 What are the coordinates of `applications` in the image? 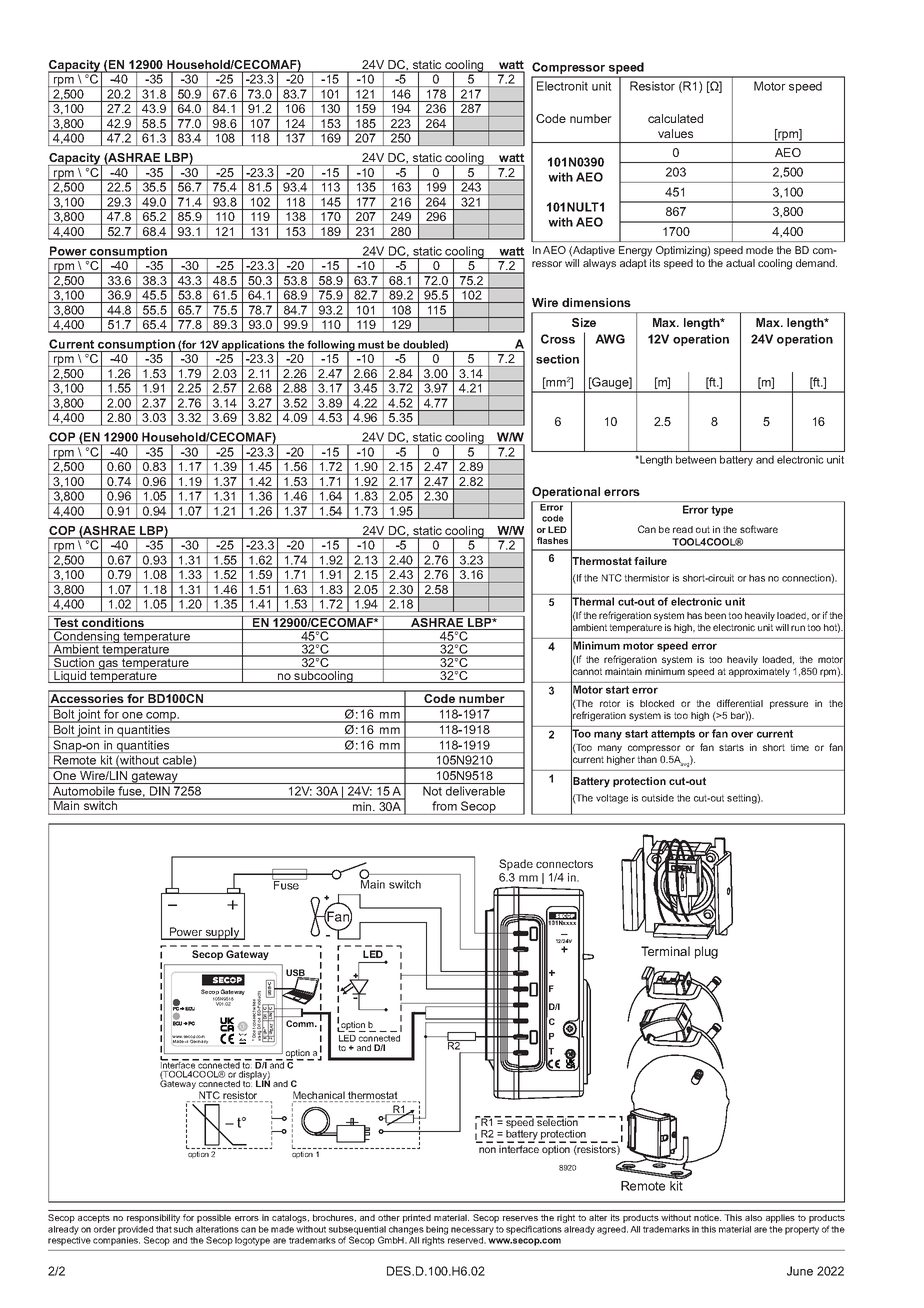 It's located at (253, 346).
